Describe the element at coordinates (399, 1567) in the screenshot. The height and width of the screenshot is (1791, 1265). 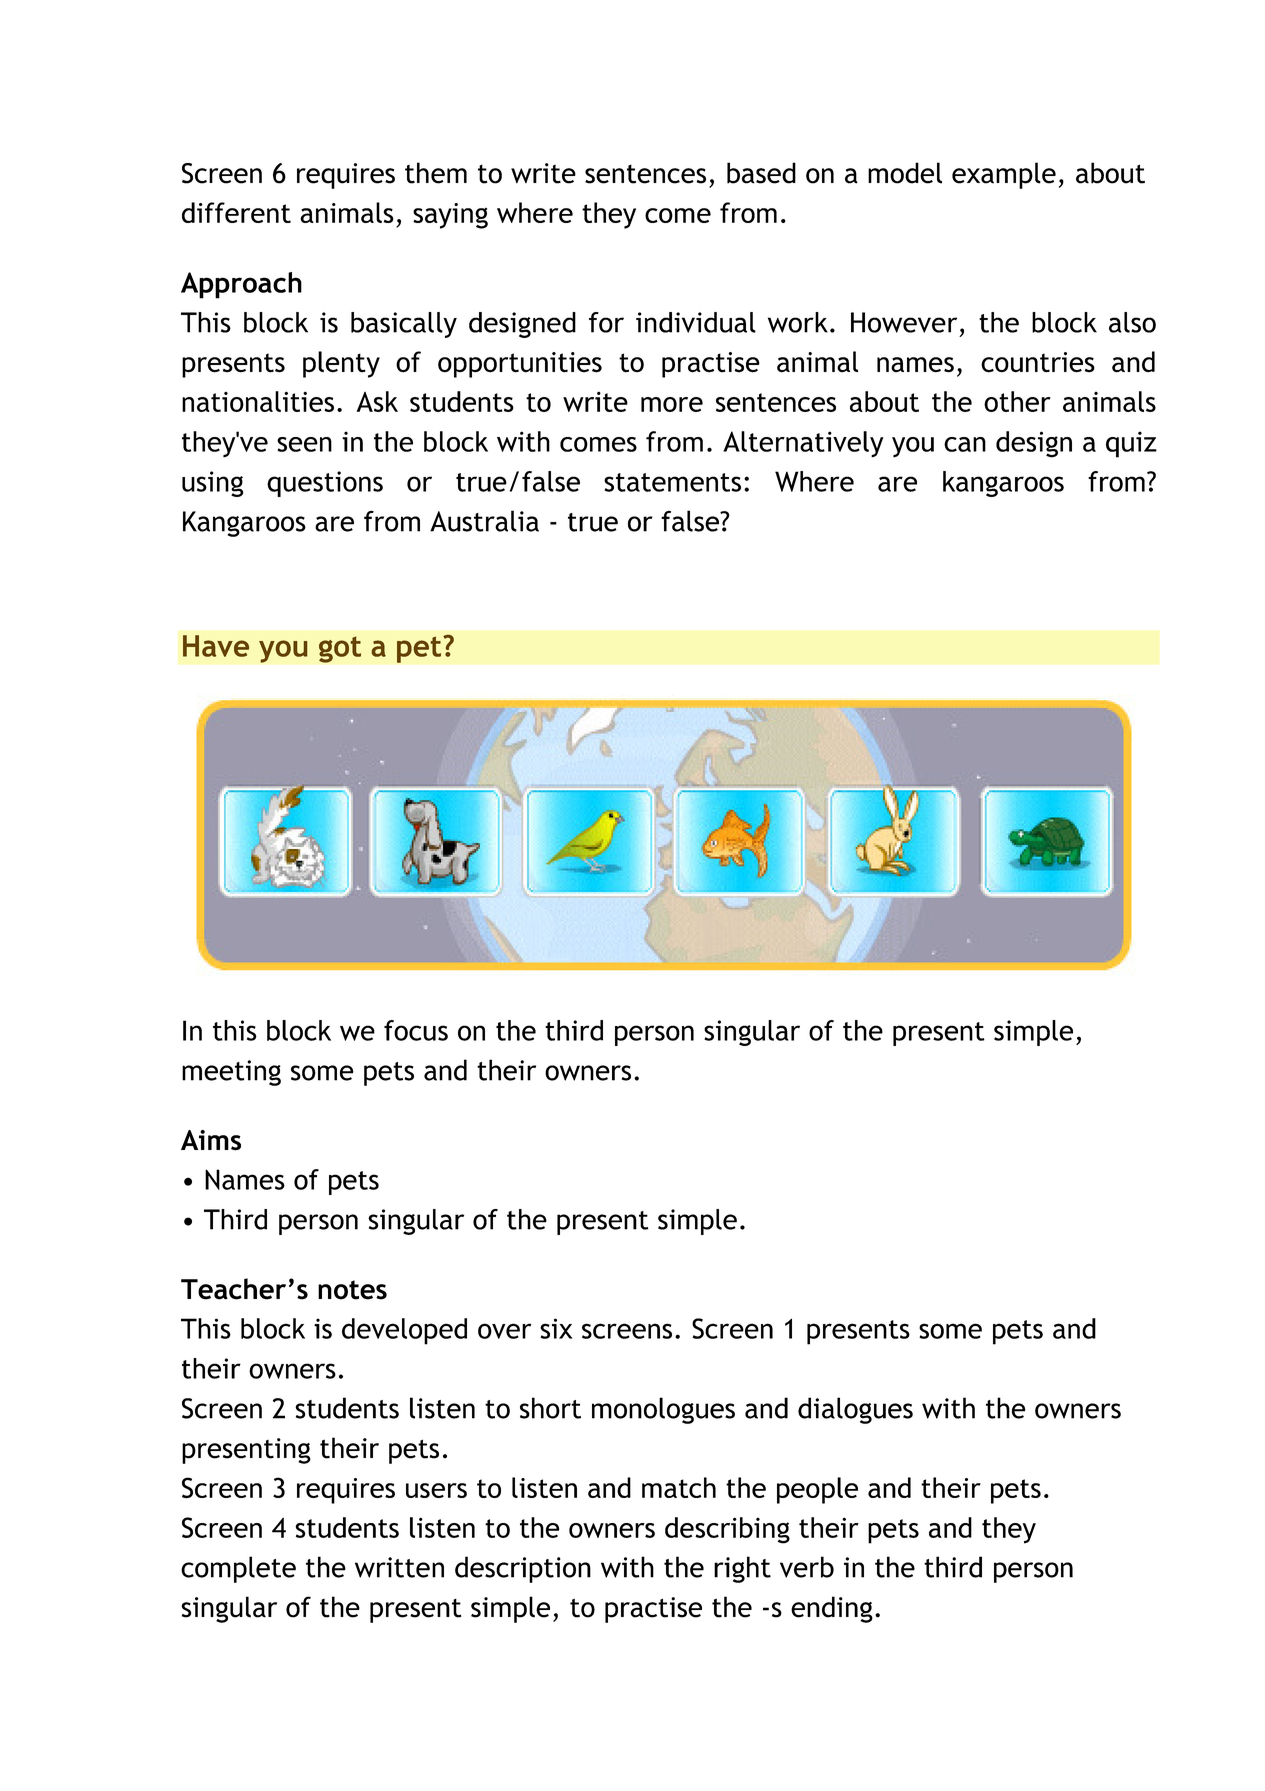
I see `written` at that location.
